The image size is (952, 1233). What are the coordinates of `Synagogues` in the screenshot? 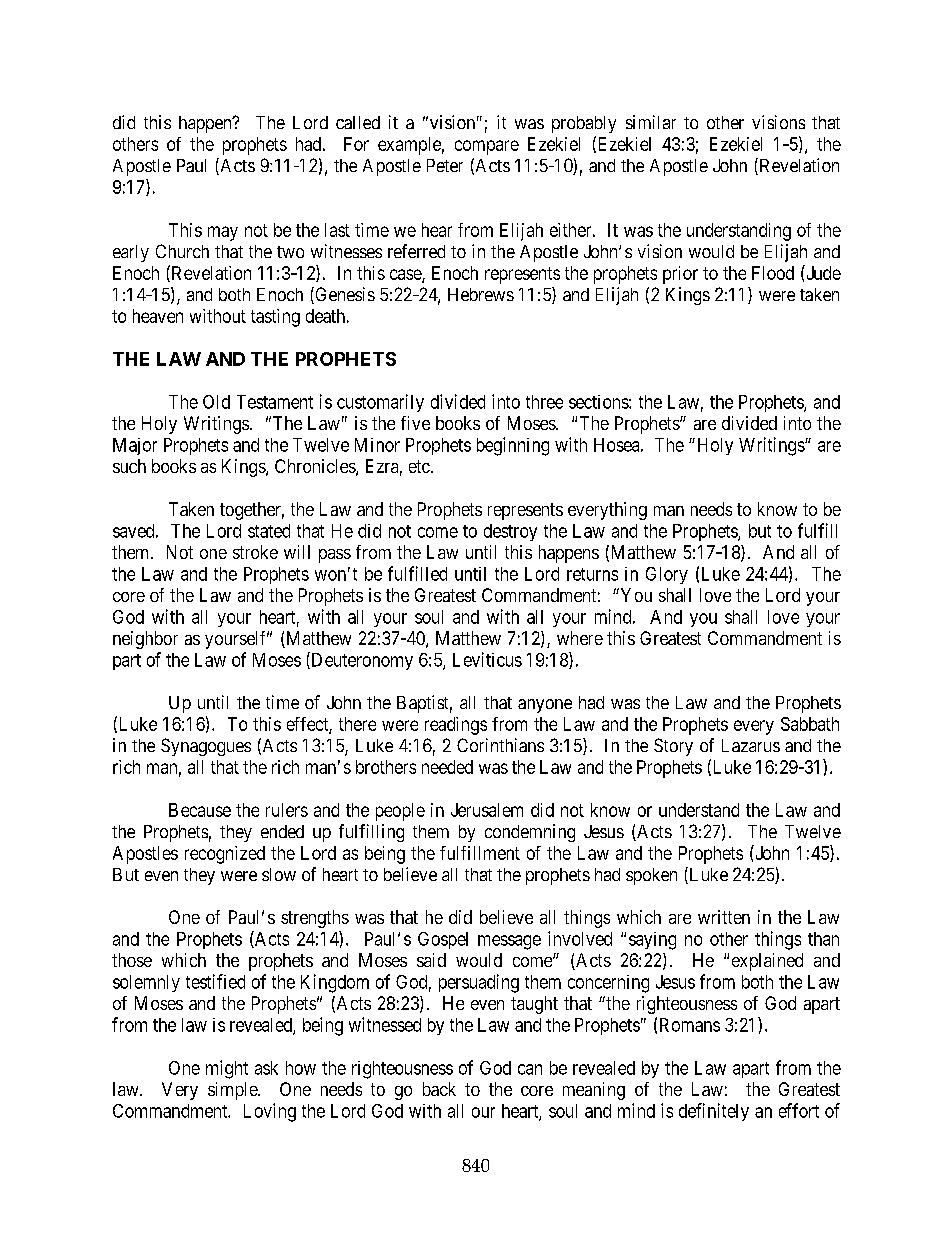 It's located at (206, 747).
